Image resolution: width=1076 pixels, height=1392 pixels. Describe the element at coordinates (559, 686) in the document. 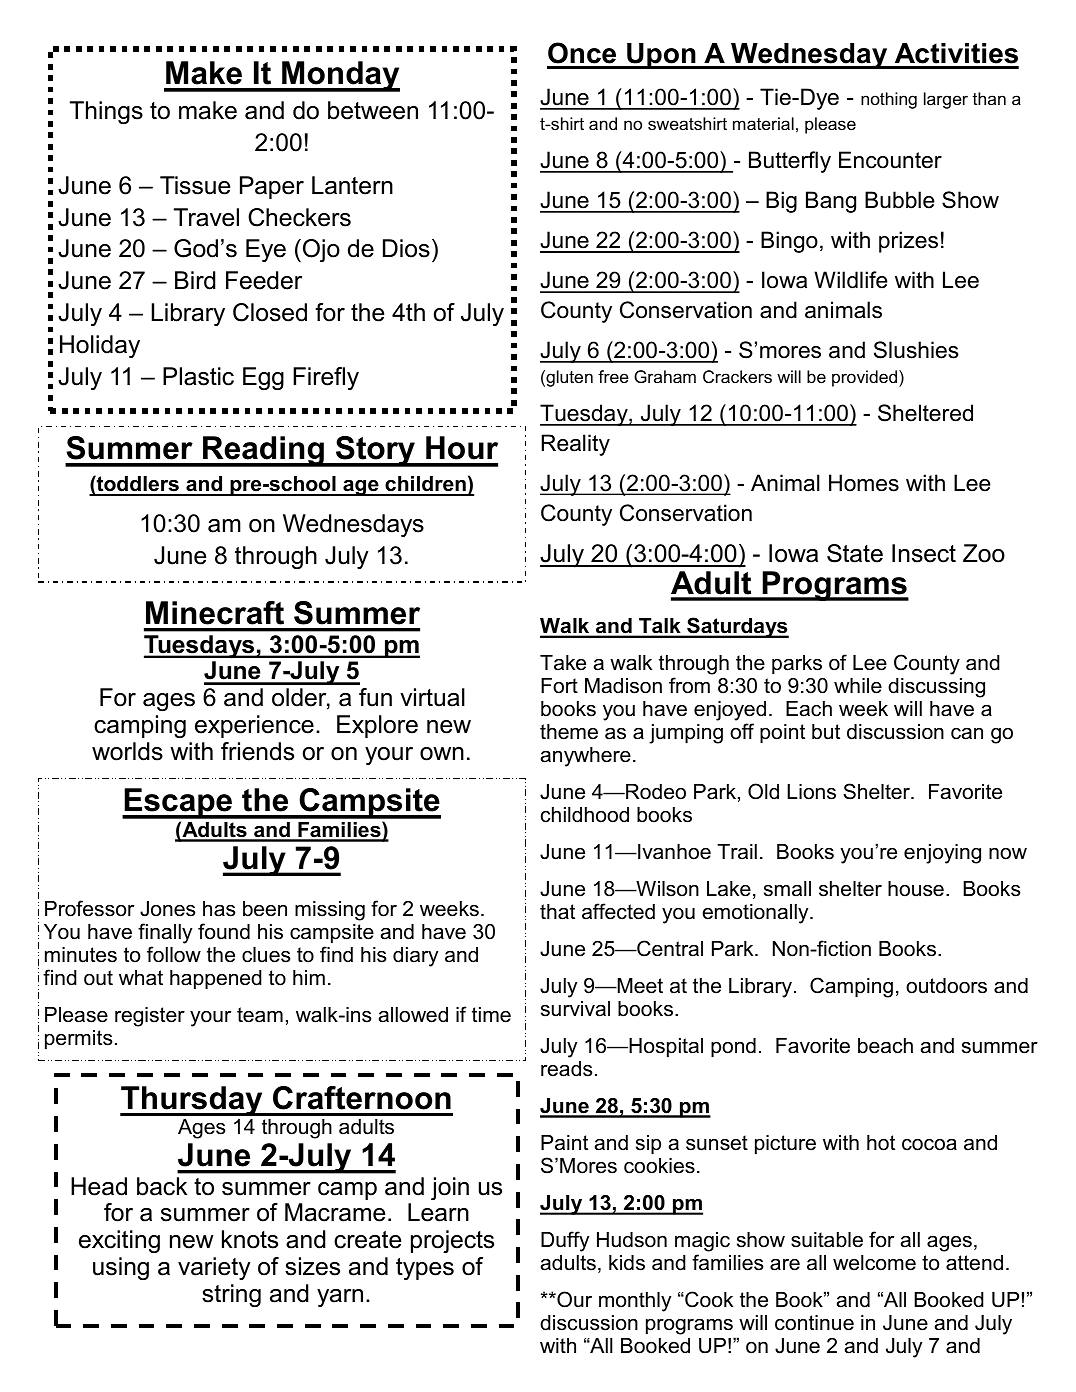

I see `Fort` at that location.
